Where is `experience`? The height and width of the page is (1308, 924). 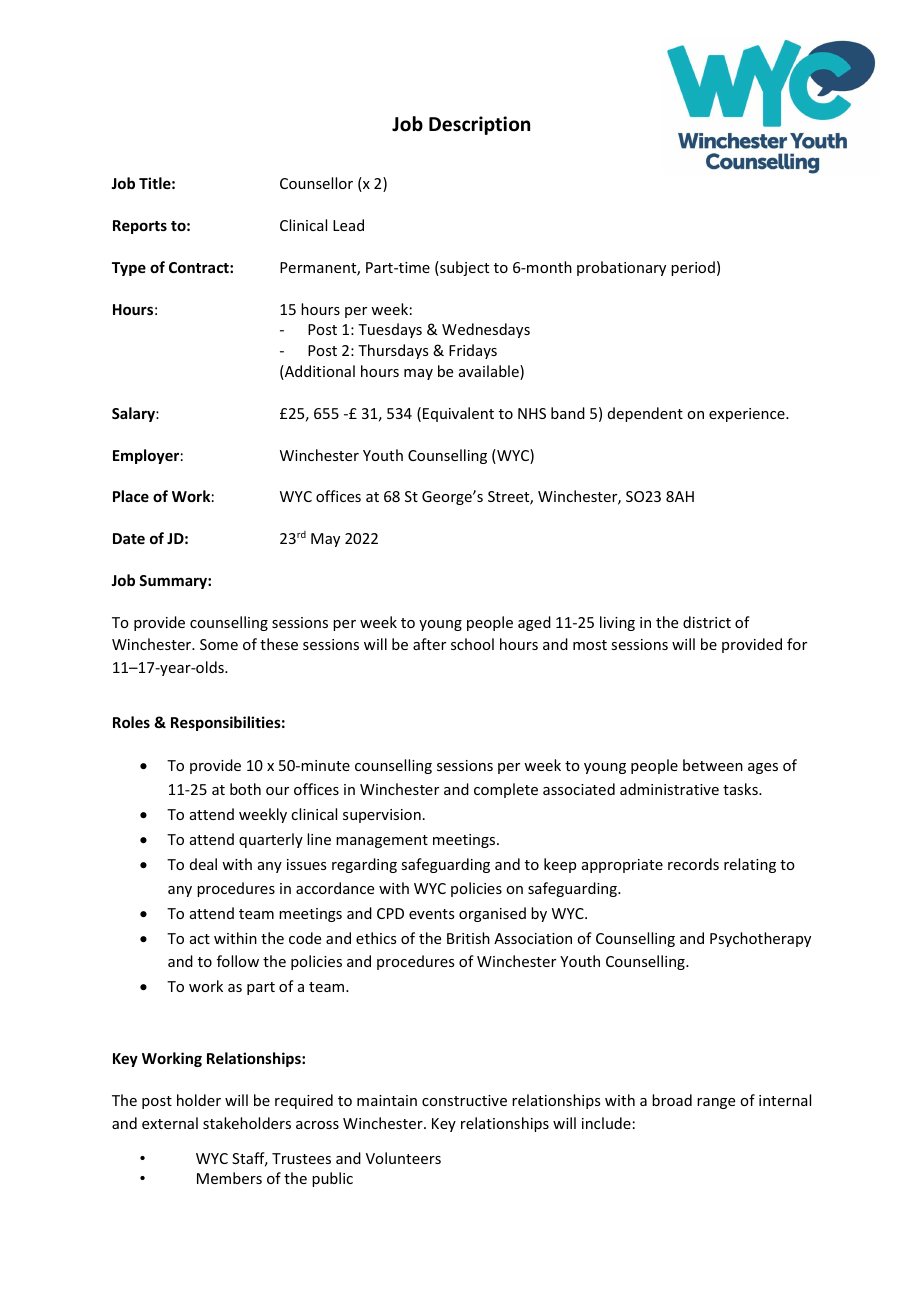 experience is located at coordinates (748, 415).
